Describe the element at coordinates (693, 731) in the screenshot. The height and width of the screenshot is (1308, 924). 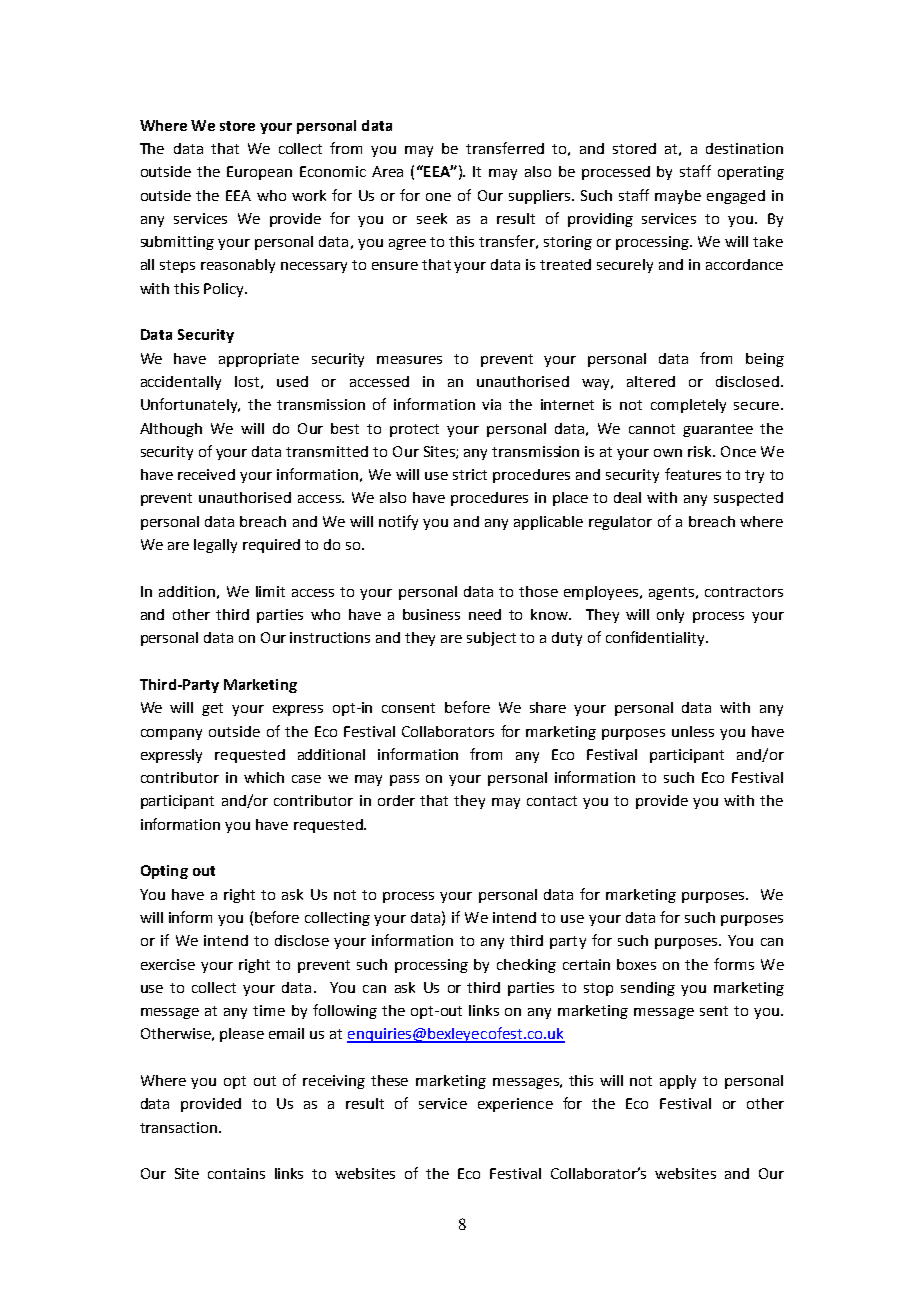
I see `unless` at that location.
